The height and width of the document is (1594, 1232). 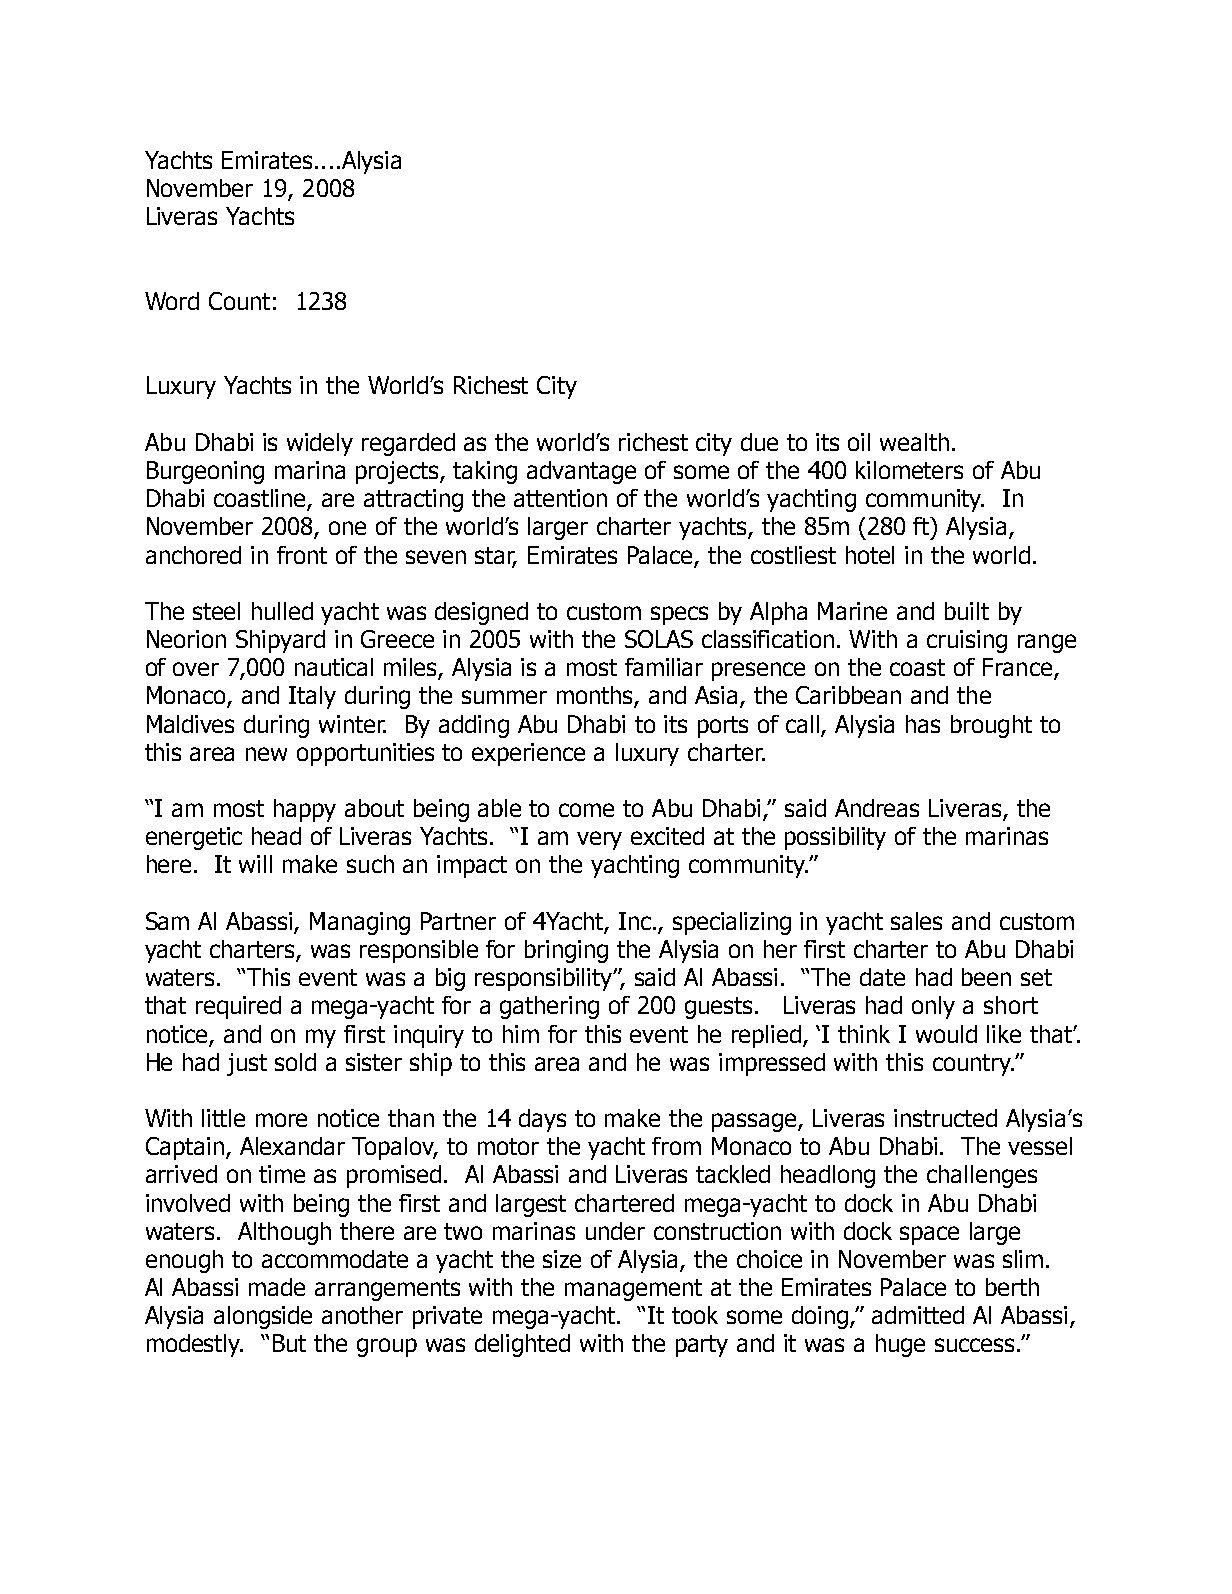 I want to click on admitted, so click(x=918, y=1315).
